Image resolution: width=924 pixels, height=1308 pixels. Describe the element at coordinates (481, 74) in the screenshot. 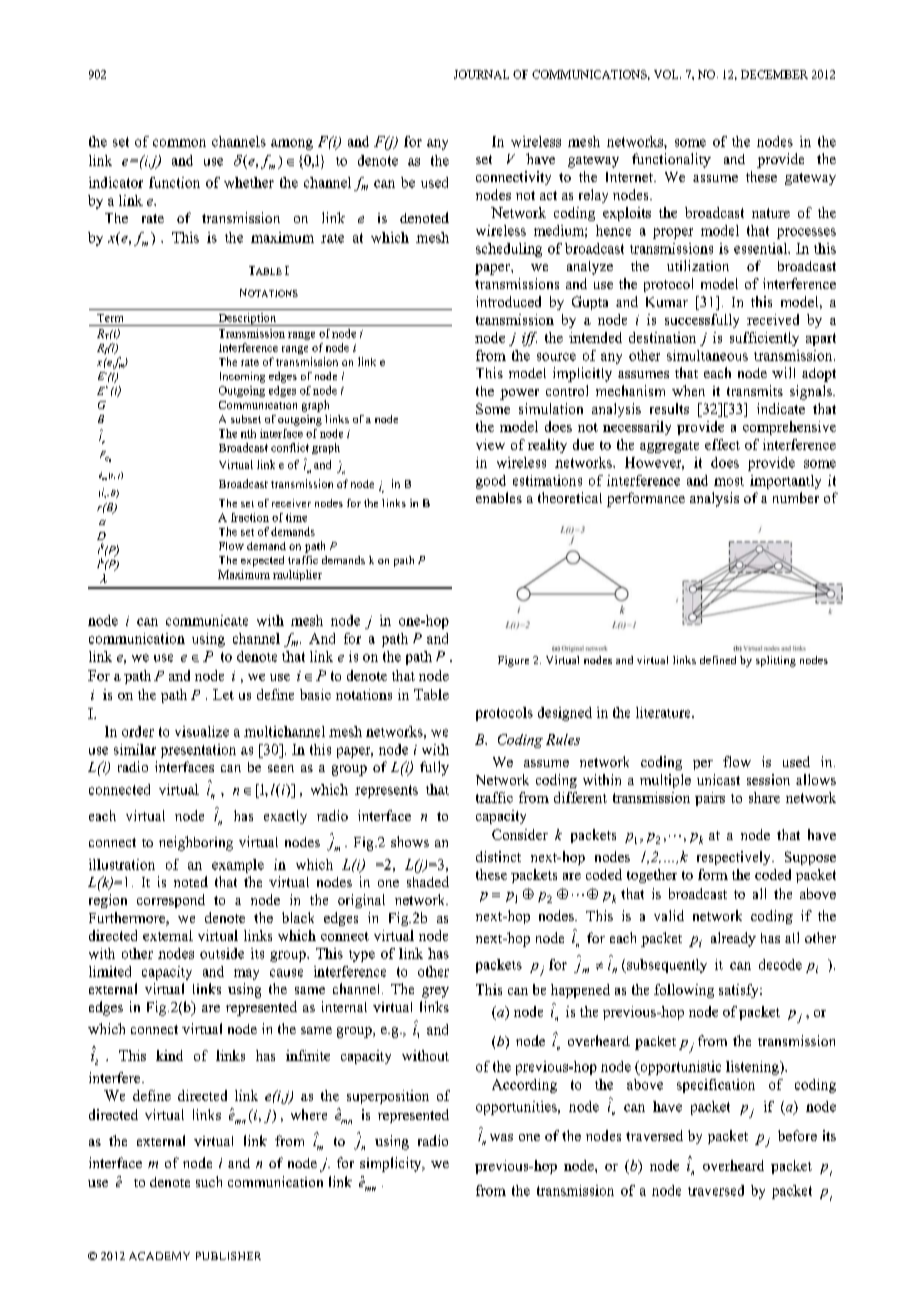

I see `JOURNAL` at that location.
